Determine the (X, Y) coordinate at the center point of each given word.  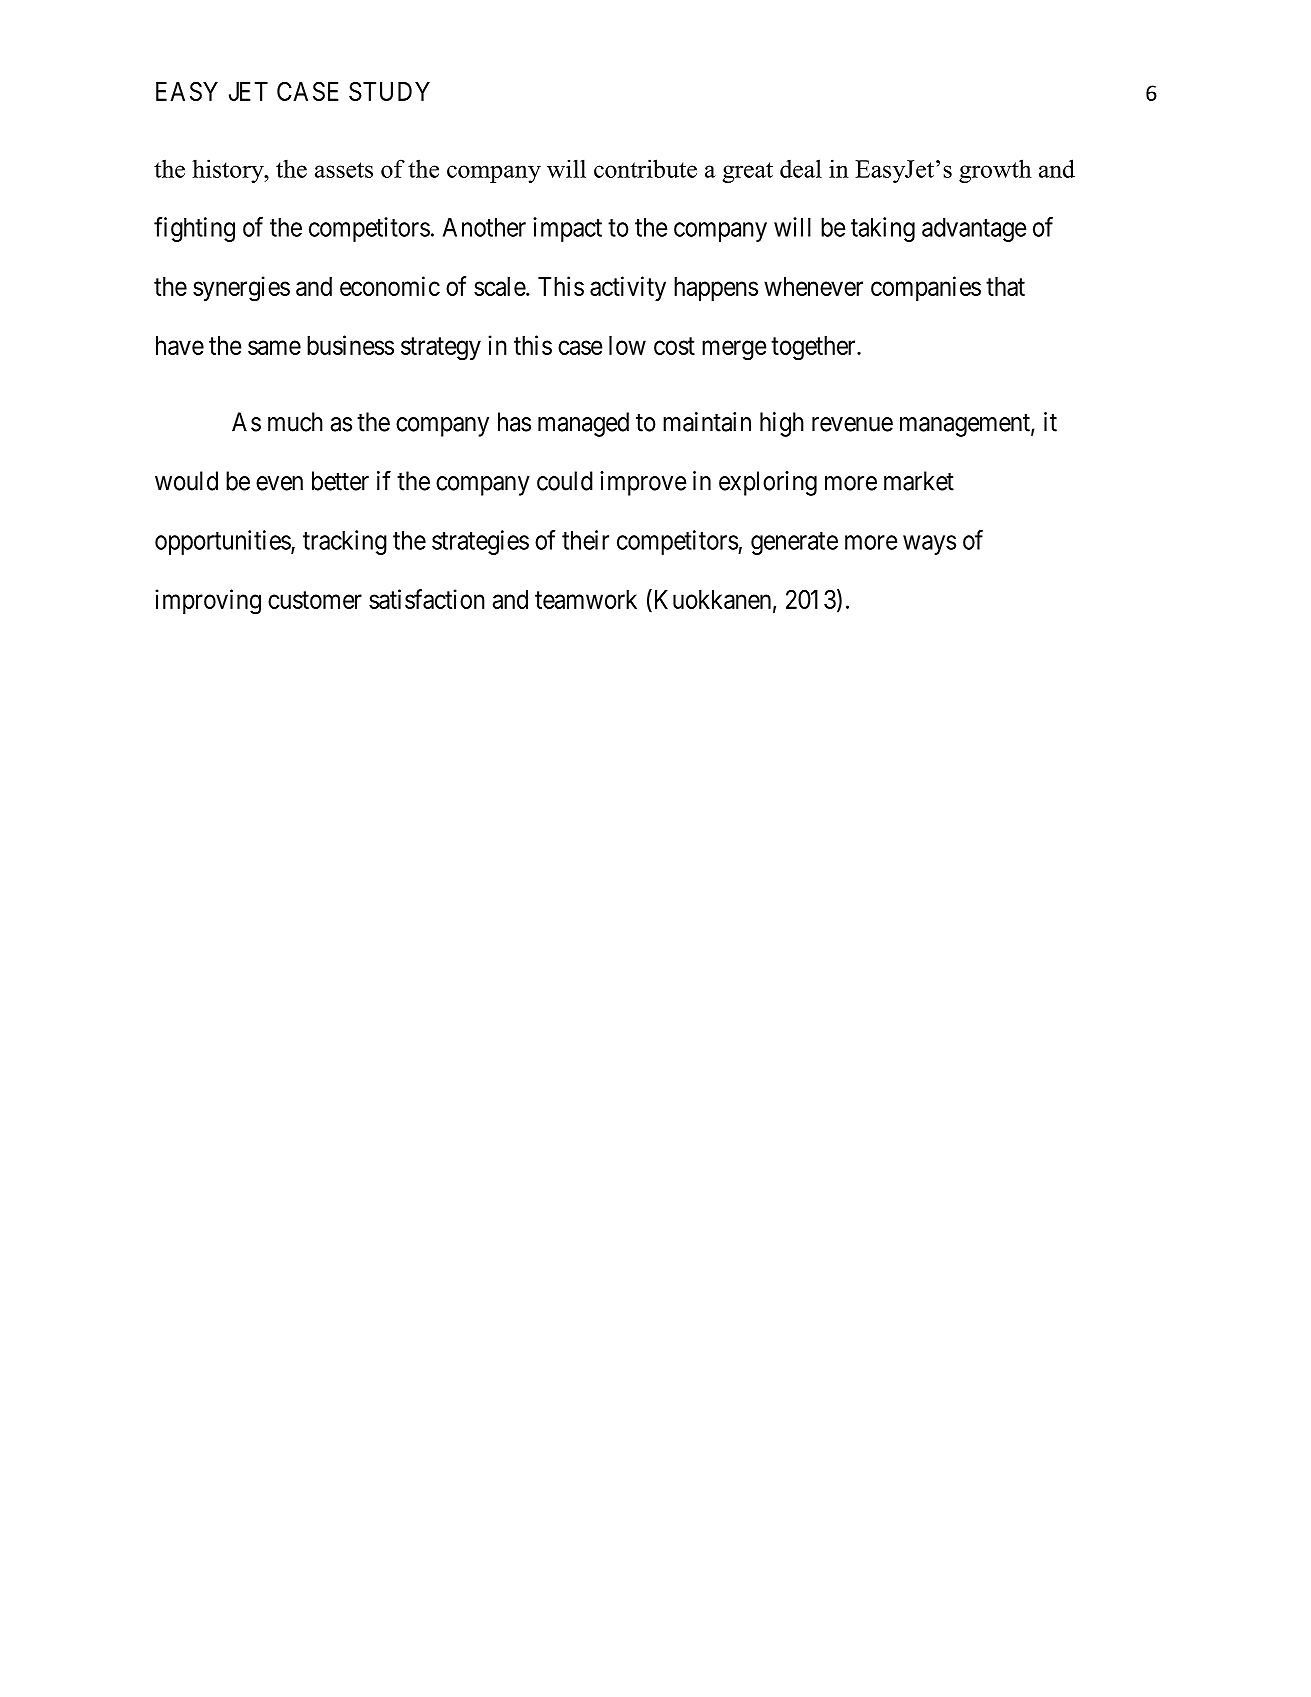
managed (583, 424)
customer (315, 600)
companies (926, 288)
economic (390, 286)
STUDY (389, 91)
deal (801, 168)
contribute (645, 168)
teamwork (586, 599)
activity (628, 288)
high (782, 424)
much (295, 422)
